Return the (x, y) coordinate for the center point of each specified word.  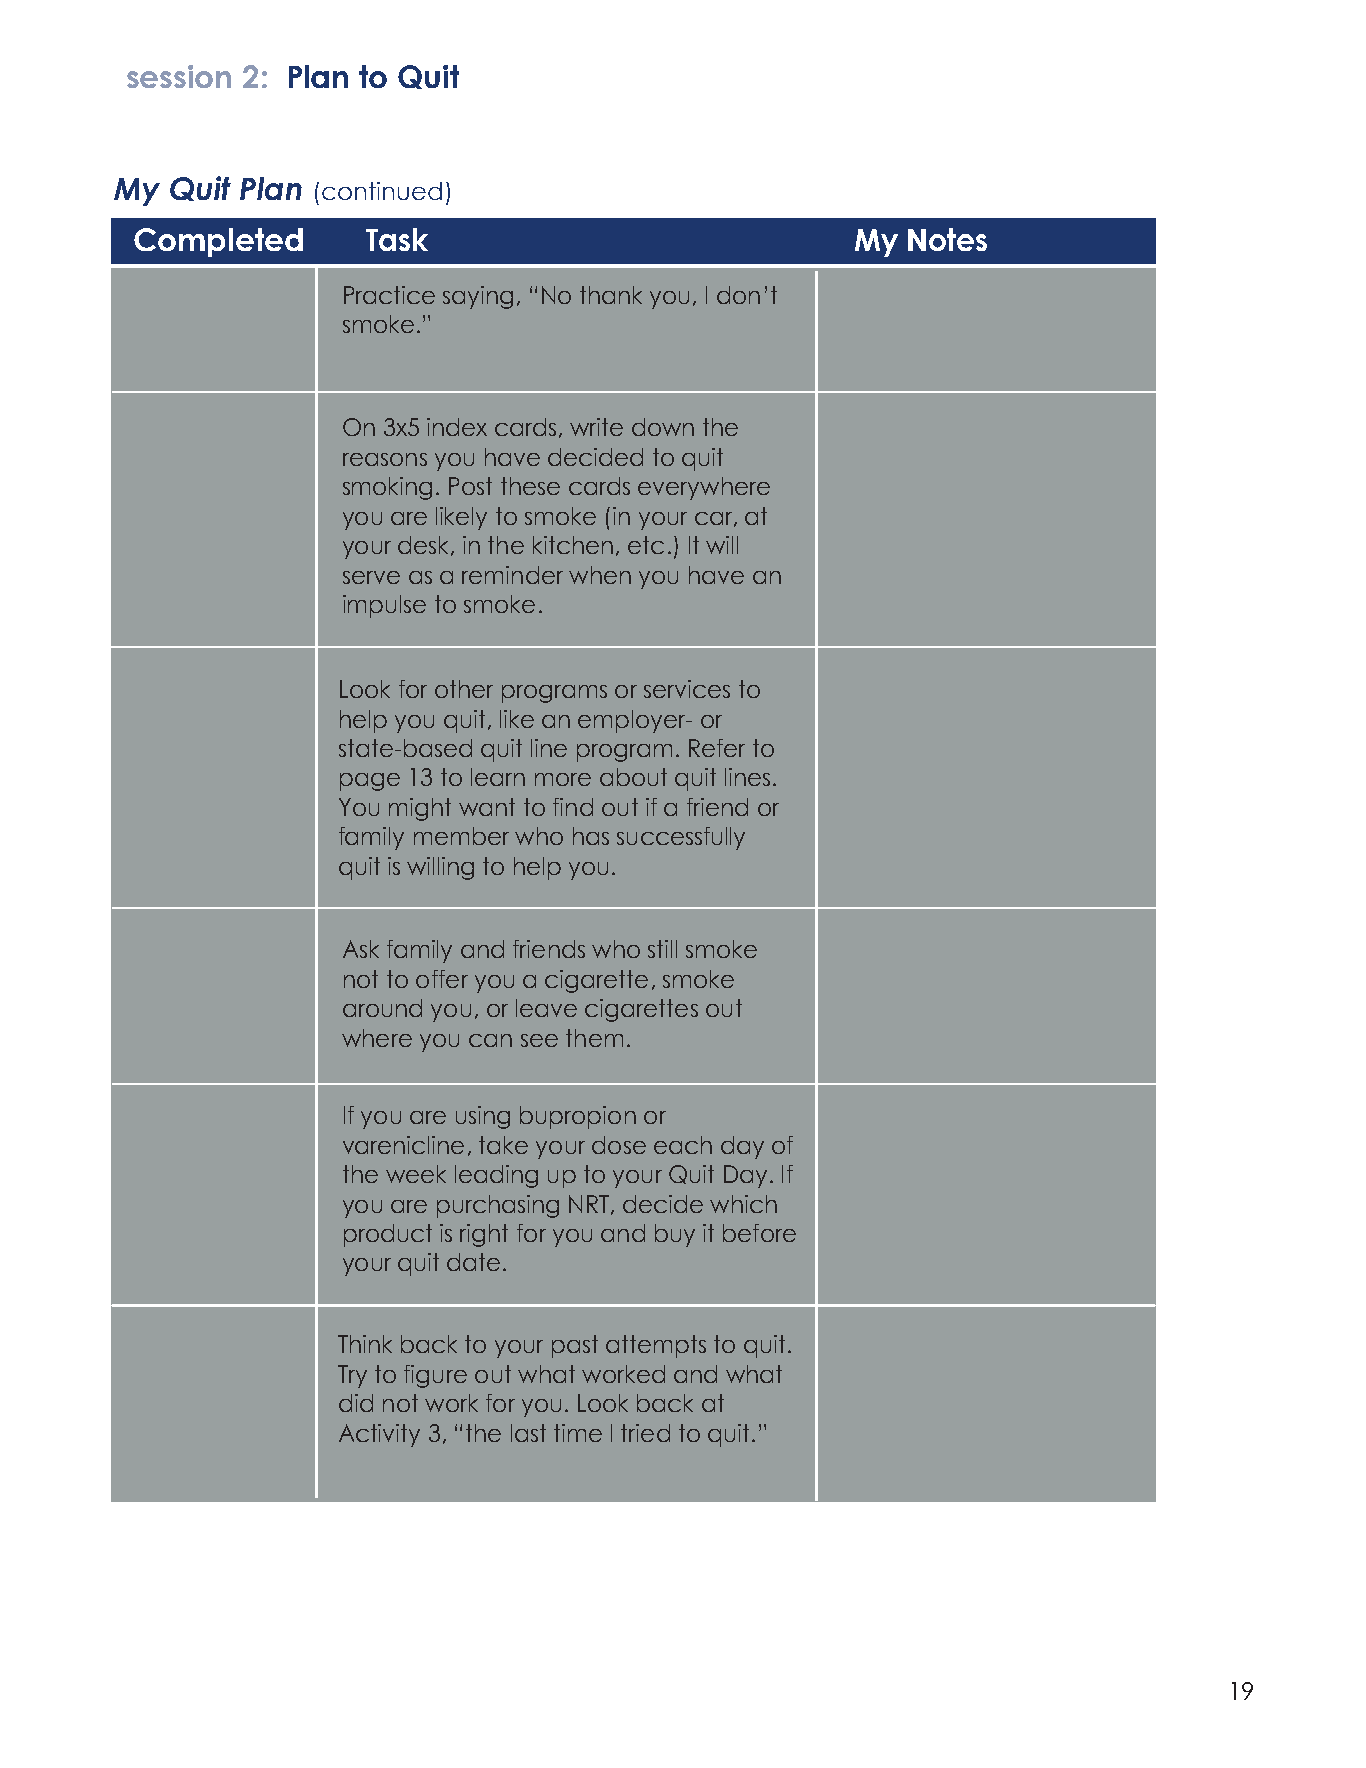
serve (371, 577)
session (179, 76)
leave (546, 1008)
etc (646, 545)
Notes (947, 239)
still (662, 949)
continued (382, 191)
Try (352, 1376)
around (382, 1008)
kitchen (573, 545)
